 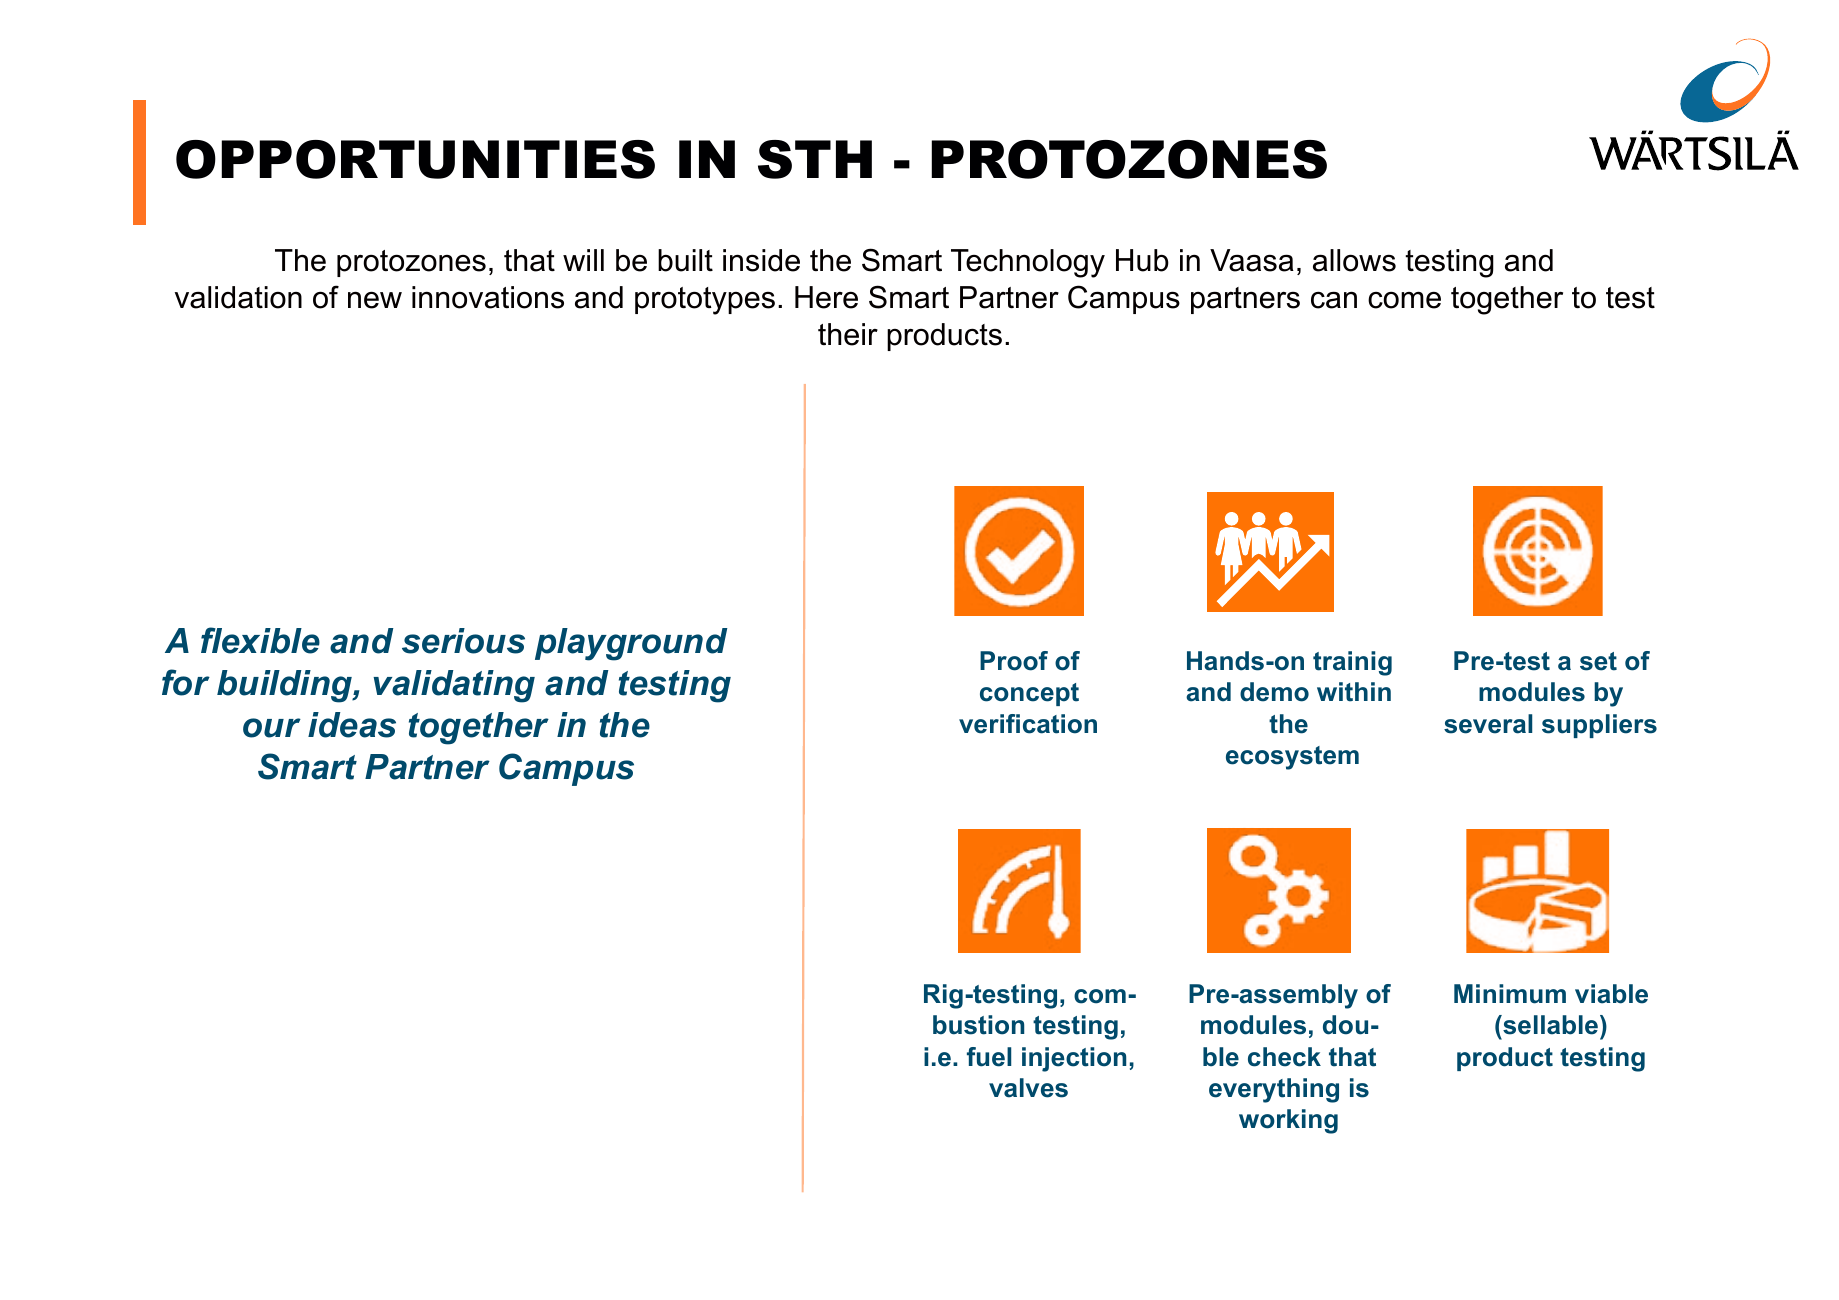 I want to click on OPPORTUNITIES, so click(x=415, y=159).
